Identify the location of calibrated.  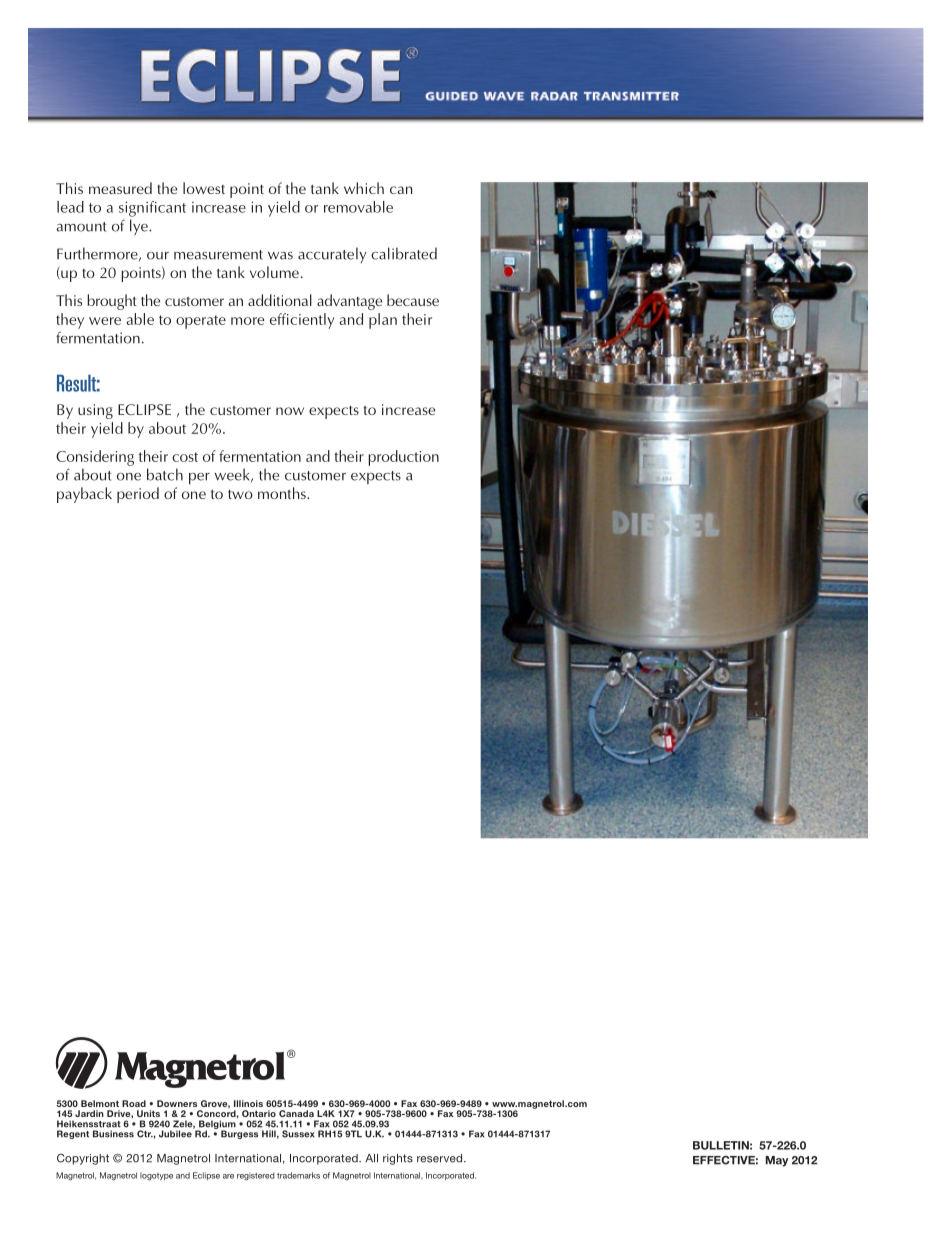
(404, 253).
